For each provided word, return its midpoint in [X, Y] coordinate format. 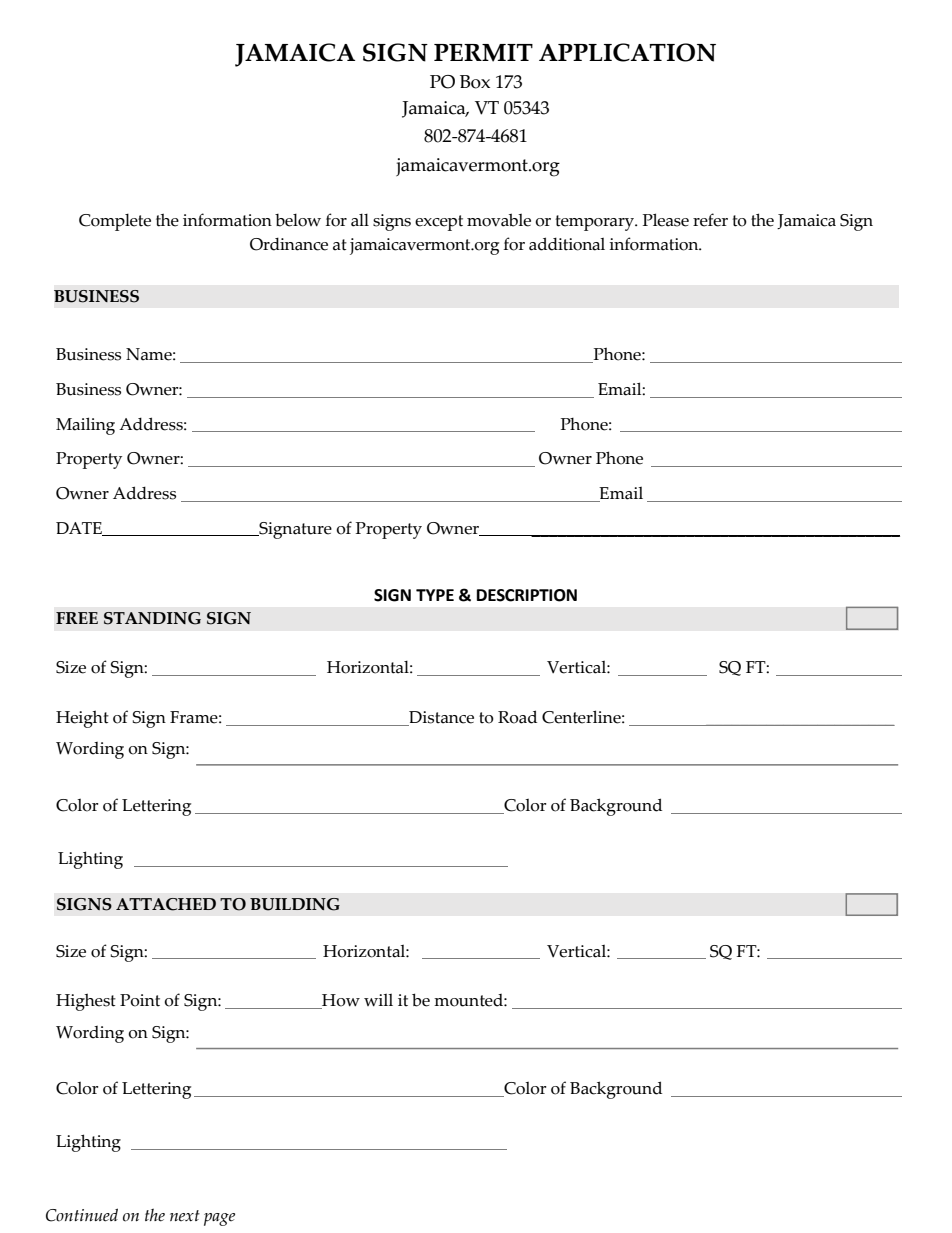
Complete [115, 222]
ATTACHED [166, 904]
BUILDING [295, 904]
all [360, 220]
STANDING [152, 618]
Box [475, 82]
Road [517, 717]
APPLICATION [627, 52]
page [219, 1219]
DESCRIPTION [527, 595]
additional [567, 244]
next [185, 1215]
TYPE [435, 595]
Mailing [85, 426]
